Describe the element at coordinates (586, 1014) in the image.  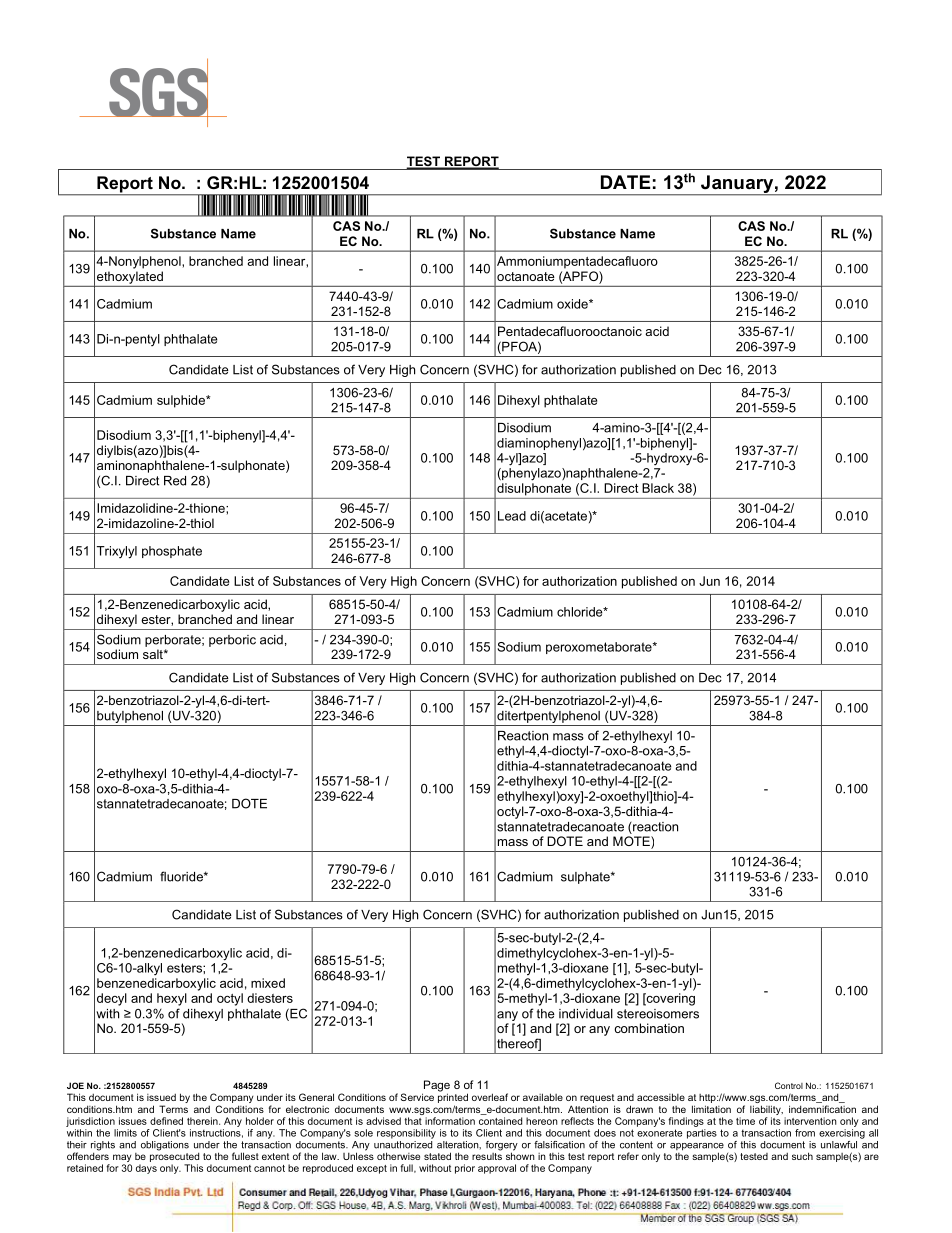
I see `individual` at that location.
